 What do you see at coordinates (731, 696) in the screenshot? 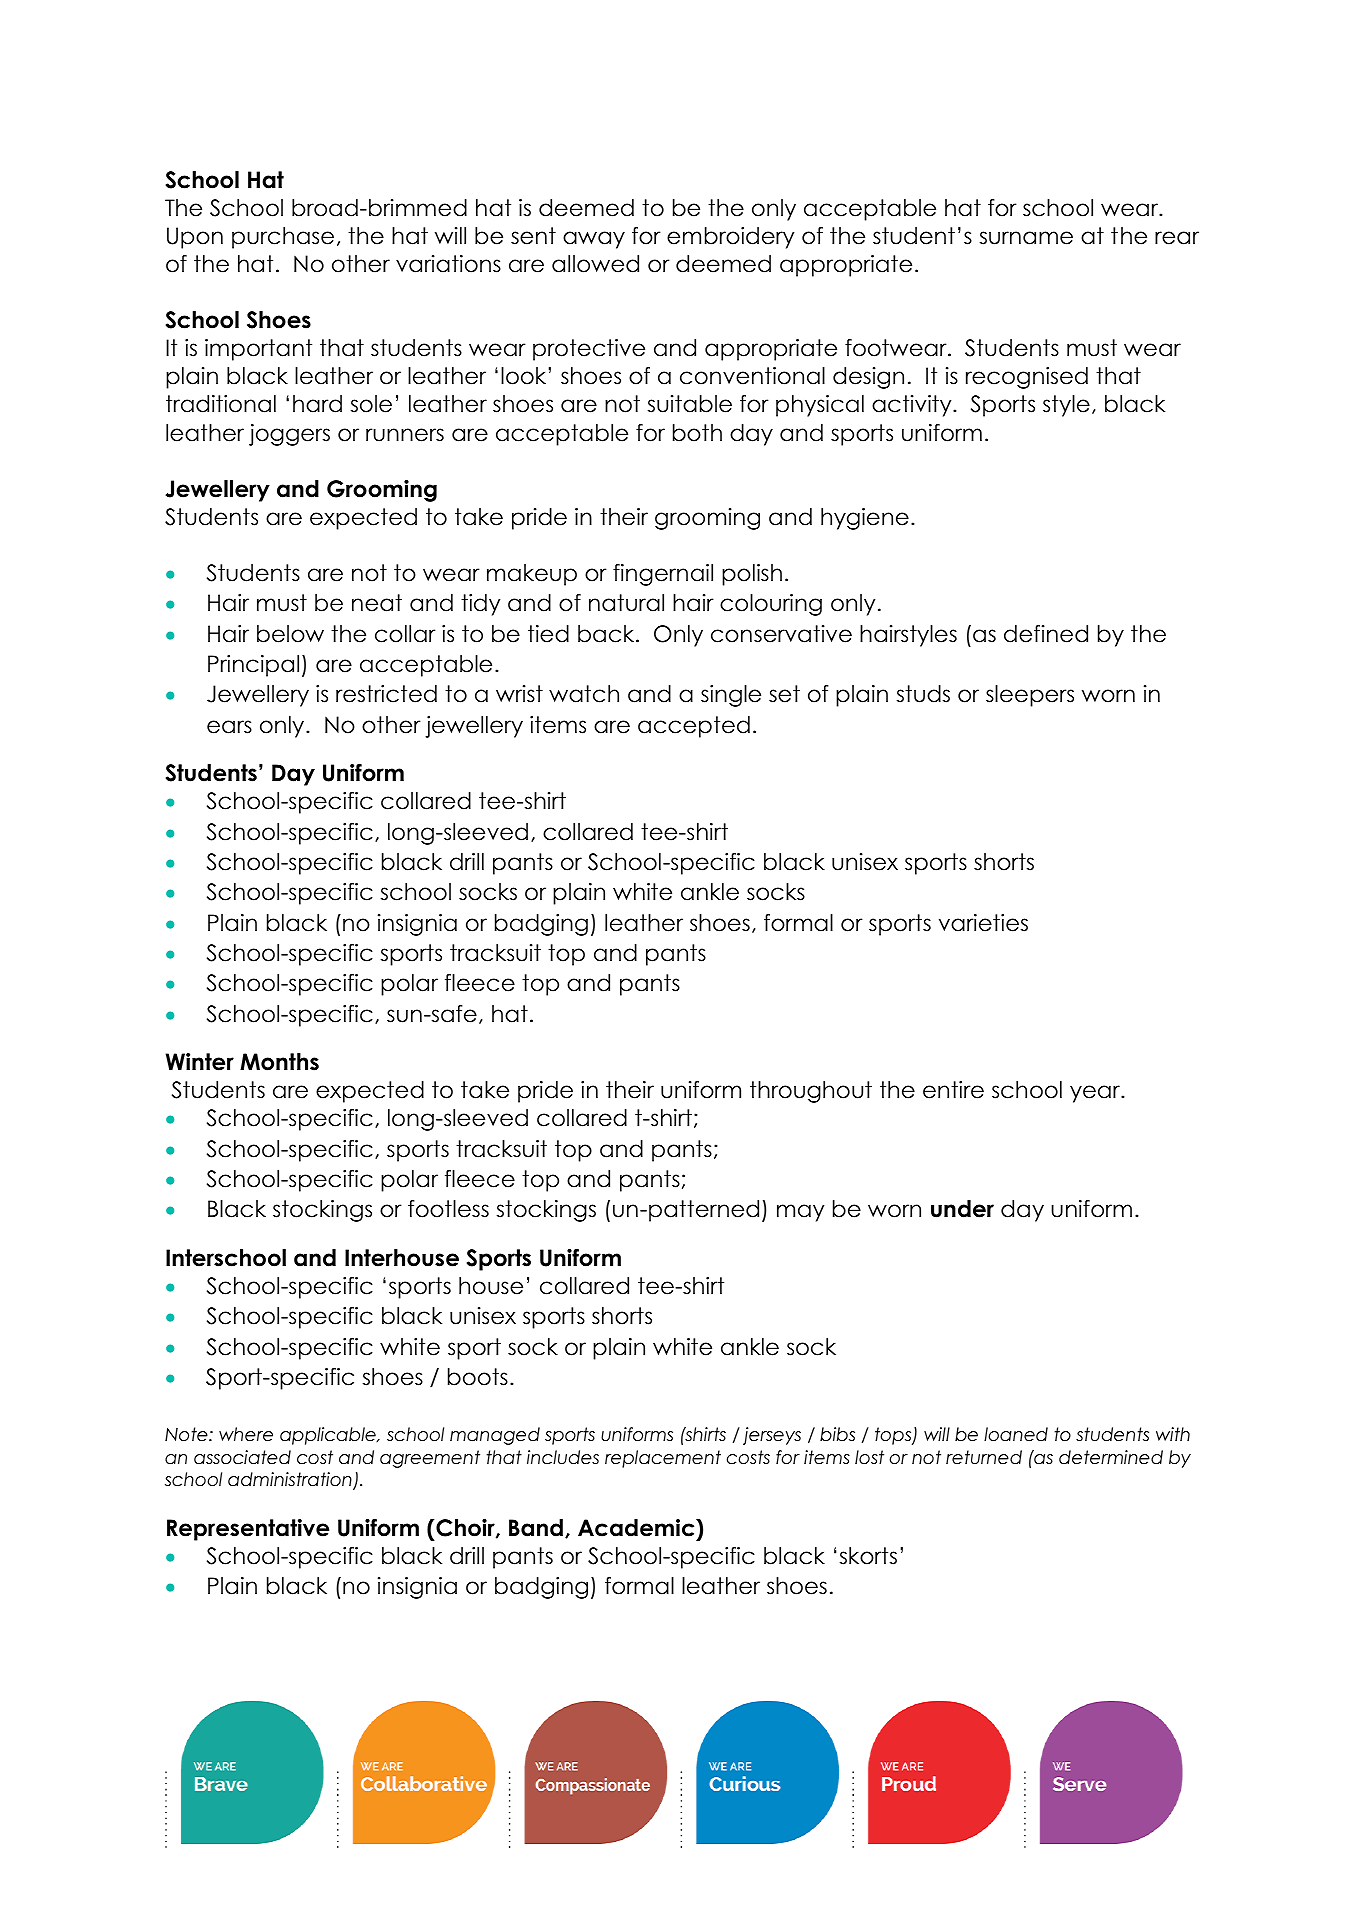
I see `single` at bounding box center [731, 696].
